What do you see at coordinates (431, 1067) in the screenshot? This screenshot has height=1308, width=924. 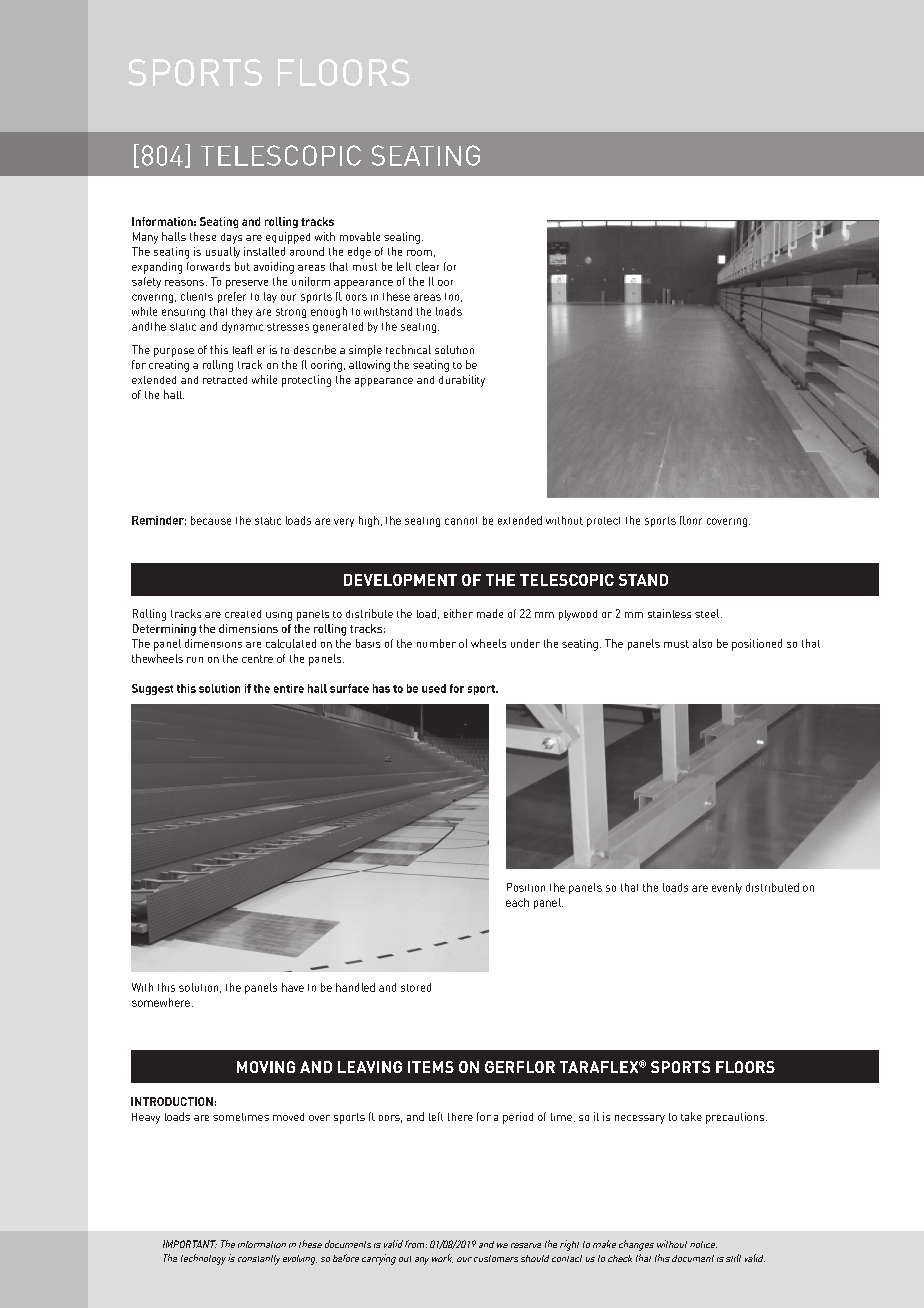 I see `ITEMS` at bounding box center [431, 1067].
